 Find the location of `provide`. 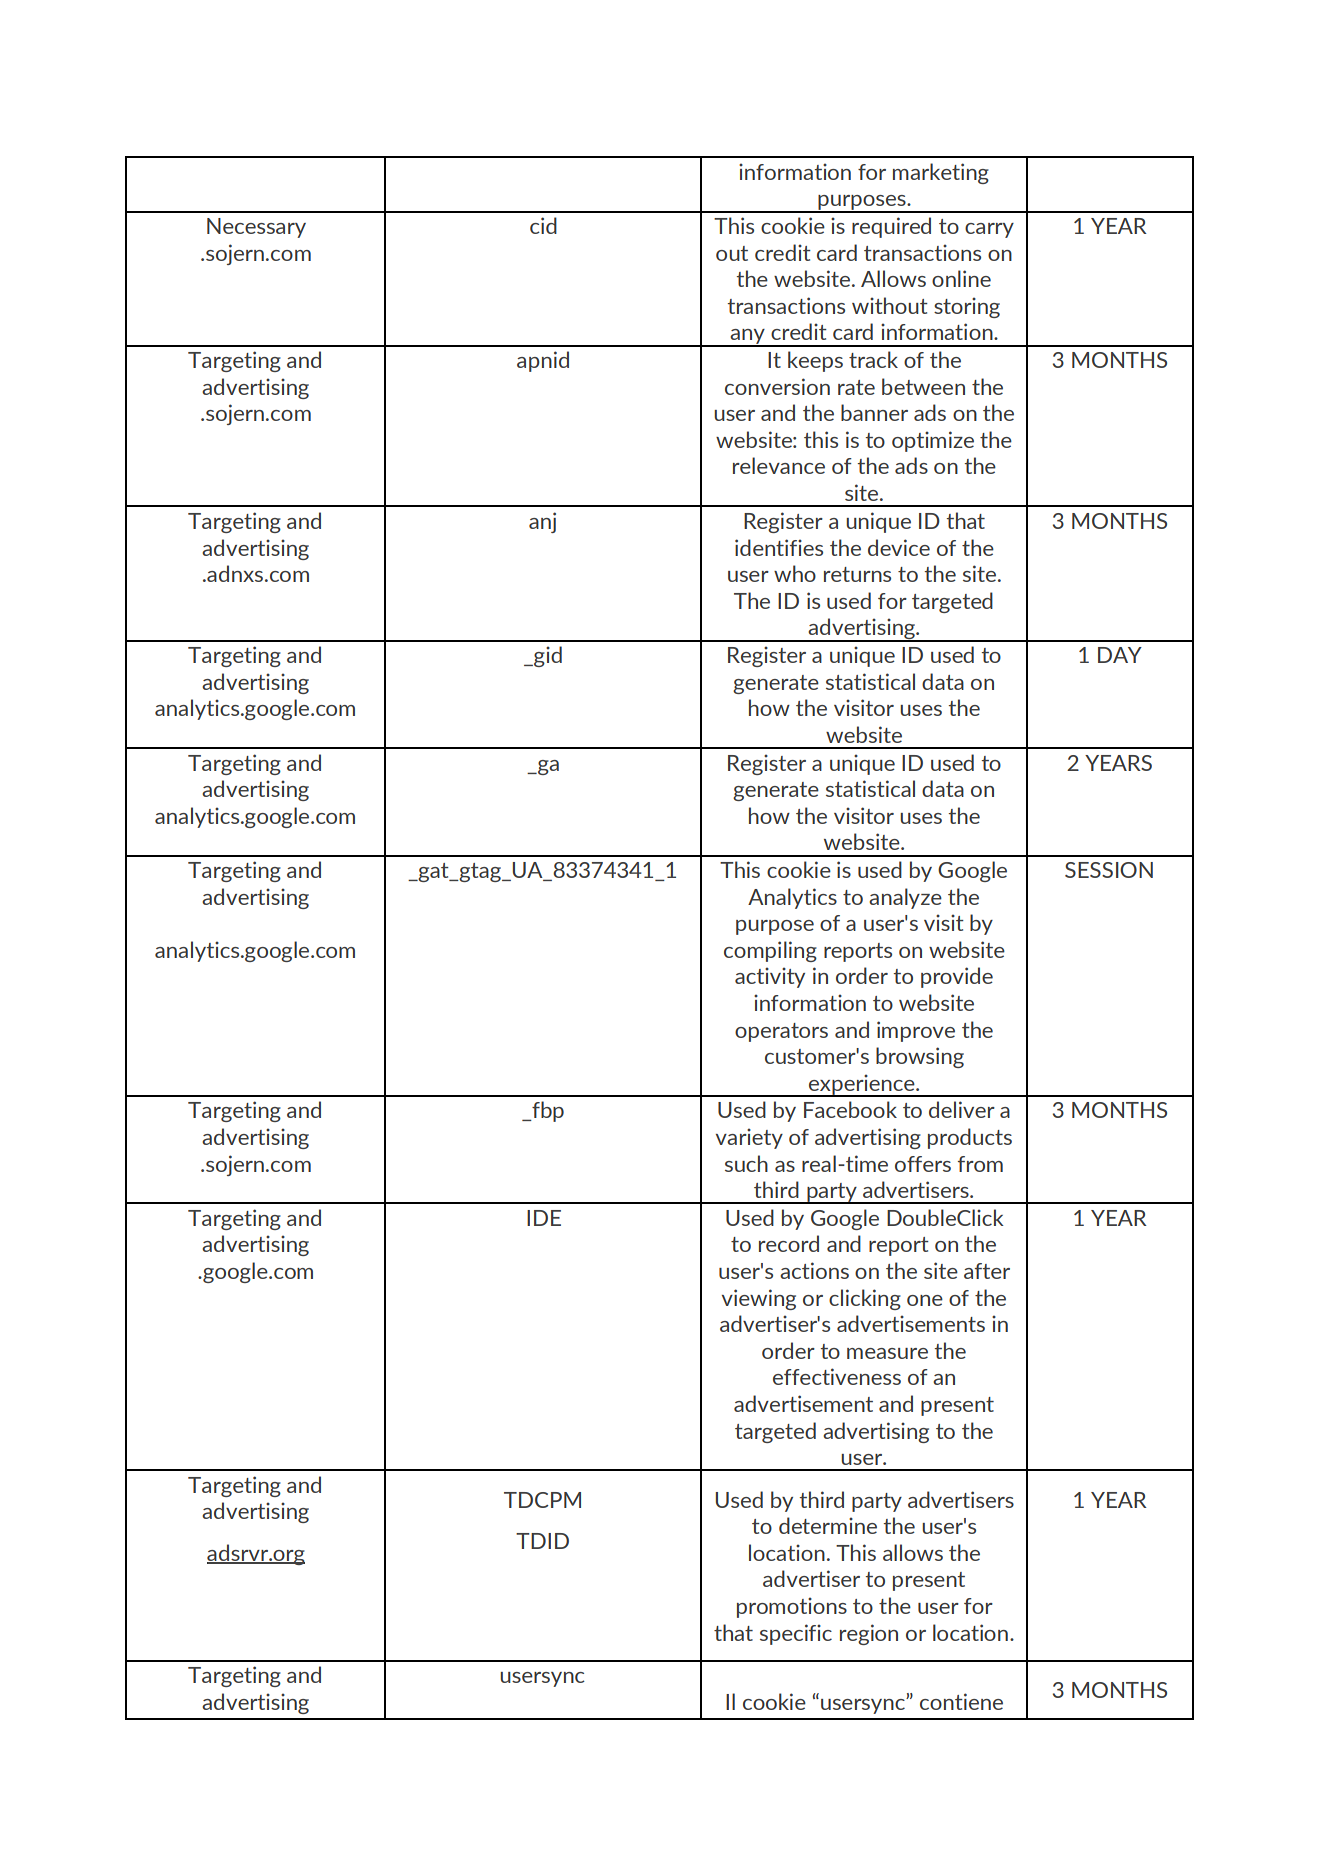

provide is located at coordinates (957, 977).
